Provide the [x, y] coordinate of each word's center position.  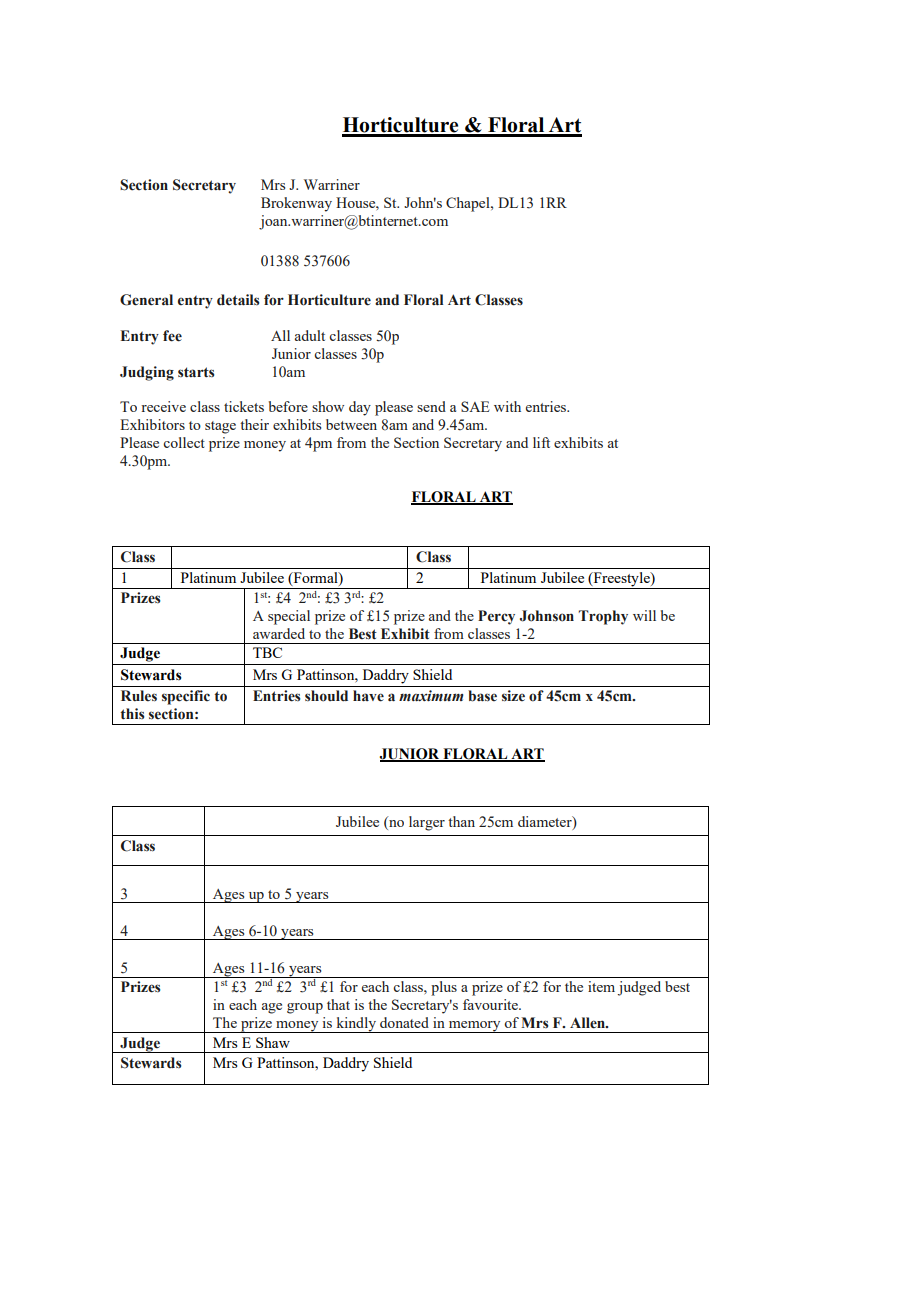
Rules [139, 696]
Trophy [603, 617]
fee [172, 336]
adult [310, 335]
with [507, 406]
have [368, 696]
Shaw [273, 1042]
